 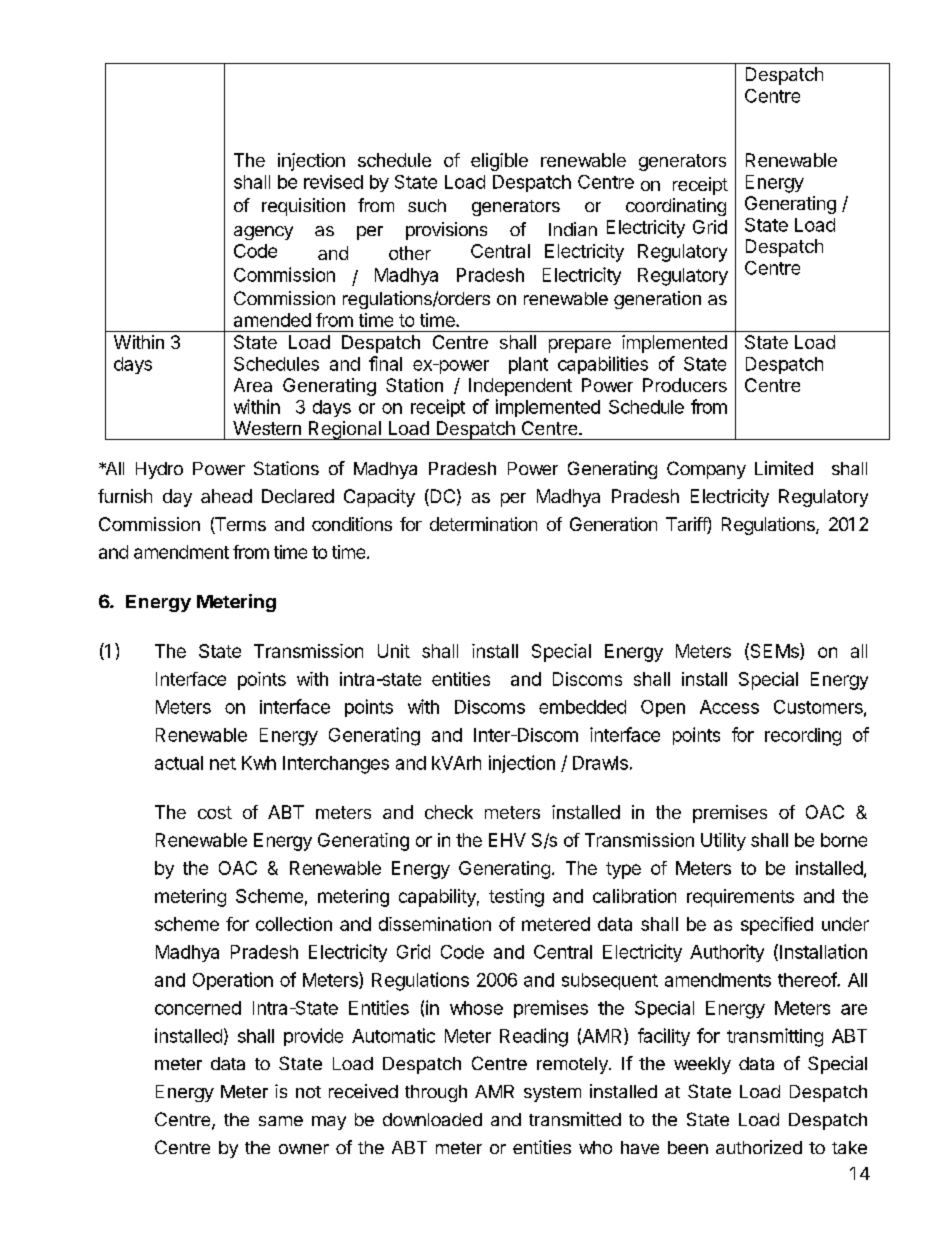 What do you see at coordinates (226, 496) in the page?
I see `ahead` at bounding box center [226, 496].
